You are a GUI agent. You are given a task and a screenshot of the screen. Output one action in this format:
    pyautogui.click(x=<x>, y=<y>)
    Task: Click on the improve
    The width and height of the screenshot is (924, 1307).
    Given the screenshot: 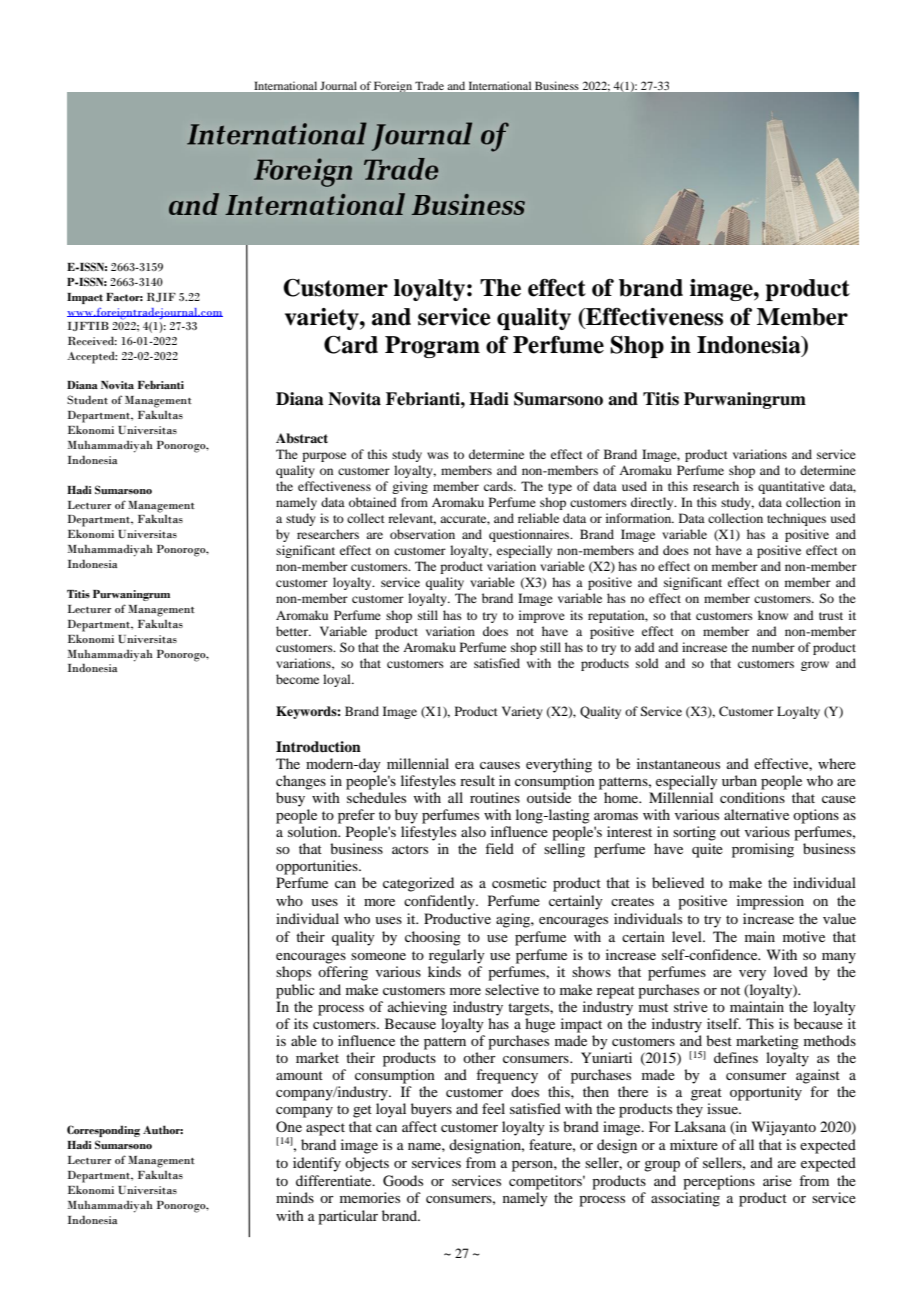 What is the action you would take?
    pyautogui.click(x=542, y=616)
